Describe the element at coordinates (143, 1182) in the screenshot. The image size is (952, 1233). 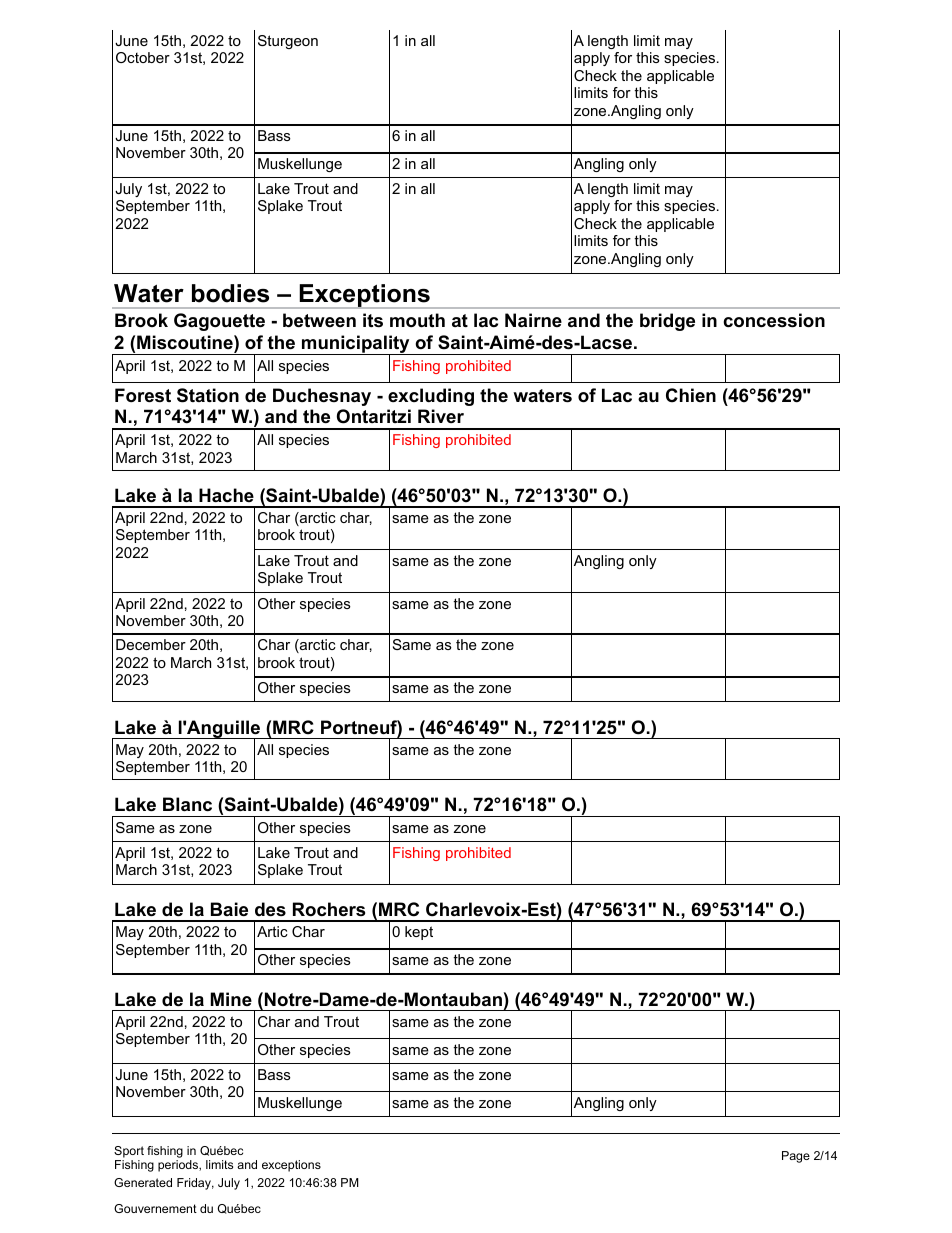
I see `Generated` at that location.
